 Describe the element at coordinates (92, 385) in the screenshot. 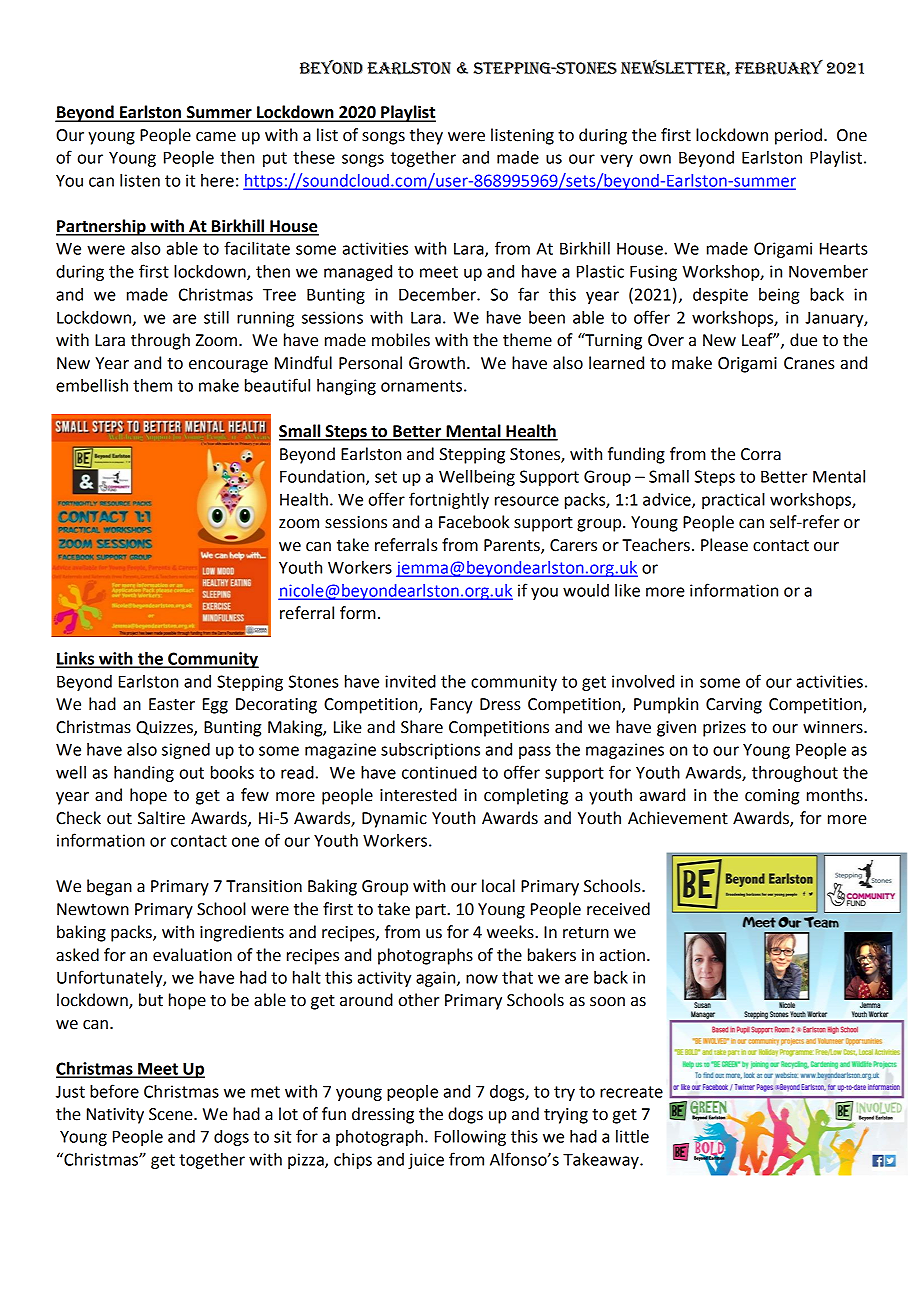

I see `embellish` at that location.
